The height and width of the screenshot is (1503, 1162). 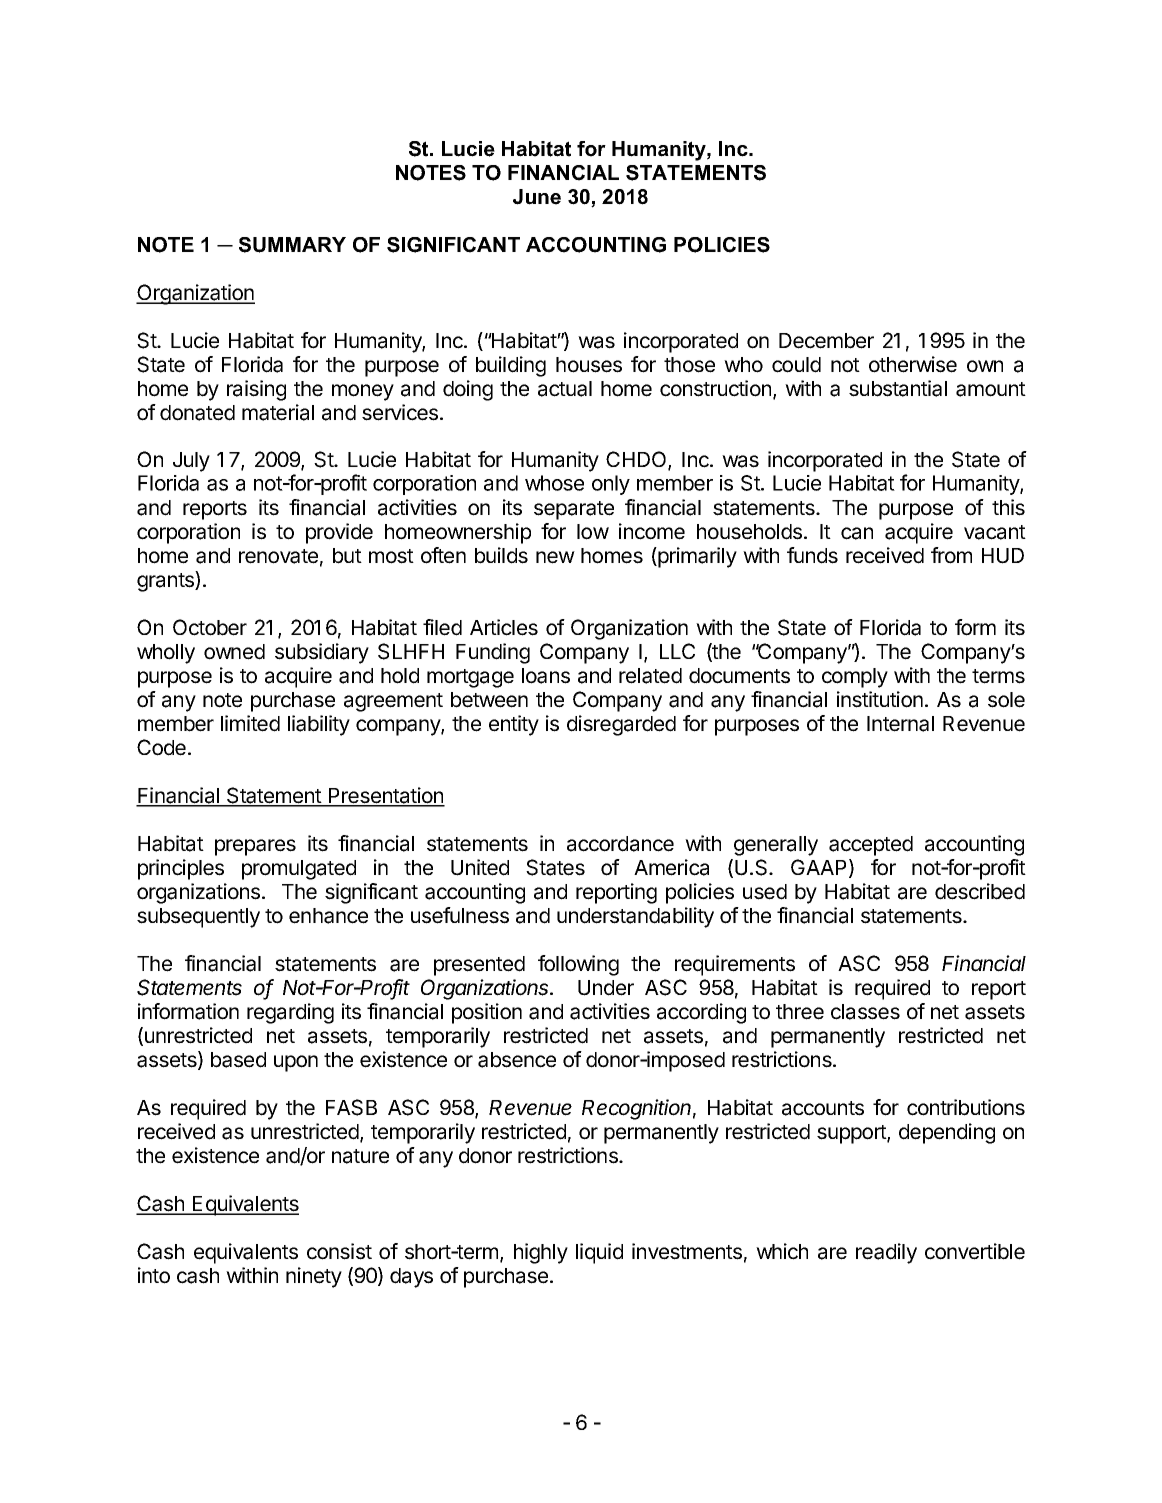 What do you see at coordinates (314, 1277) in the screenshot?
I see `ninety` at bounding box center [314, 1277].
